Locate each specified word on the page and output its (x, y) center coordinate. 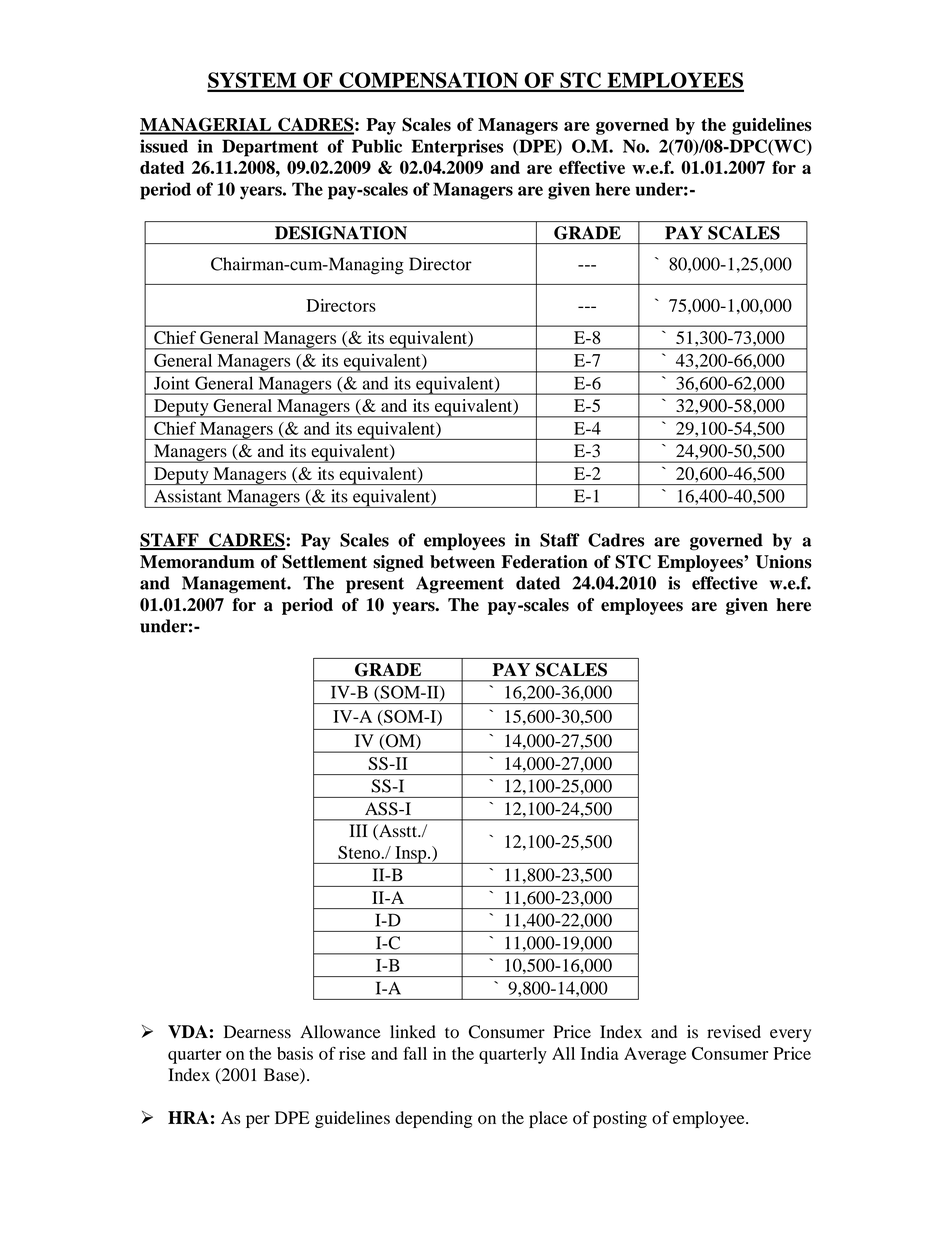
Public (377, 146)
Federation (544, 562)
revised (734, 1032)
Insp (411, 855)
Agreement (460, 585)
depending (433, 1119)
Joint (171, 383)
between (462, 562)
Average (655, 1055)
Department (270, 148)
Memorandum (197, 562)
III (358, 830)
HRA (188, 1117)
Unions (784, 562)
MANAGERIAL (207, 125)
